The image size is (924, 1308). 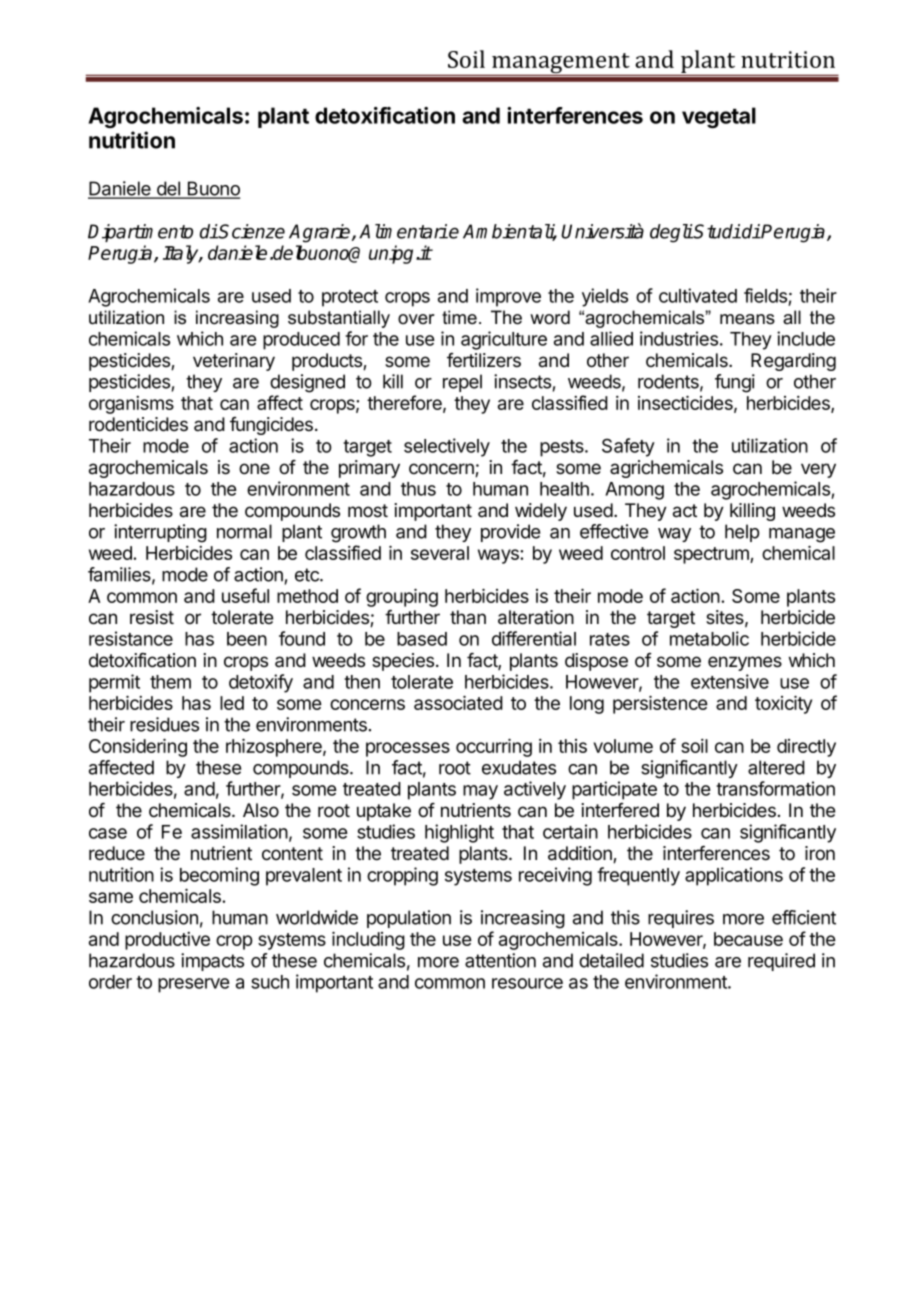 What do you see at coordinates (719, 117) in the image?
I see `vegetal` at bounding box center [719, 117].
